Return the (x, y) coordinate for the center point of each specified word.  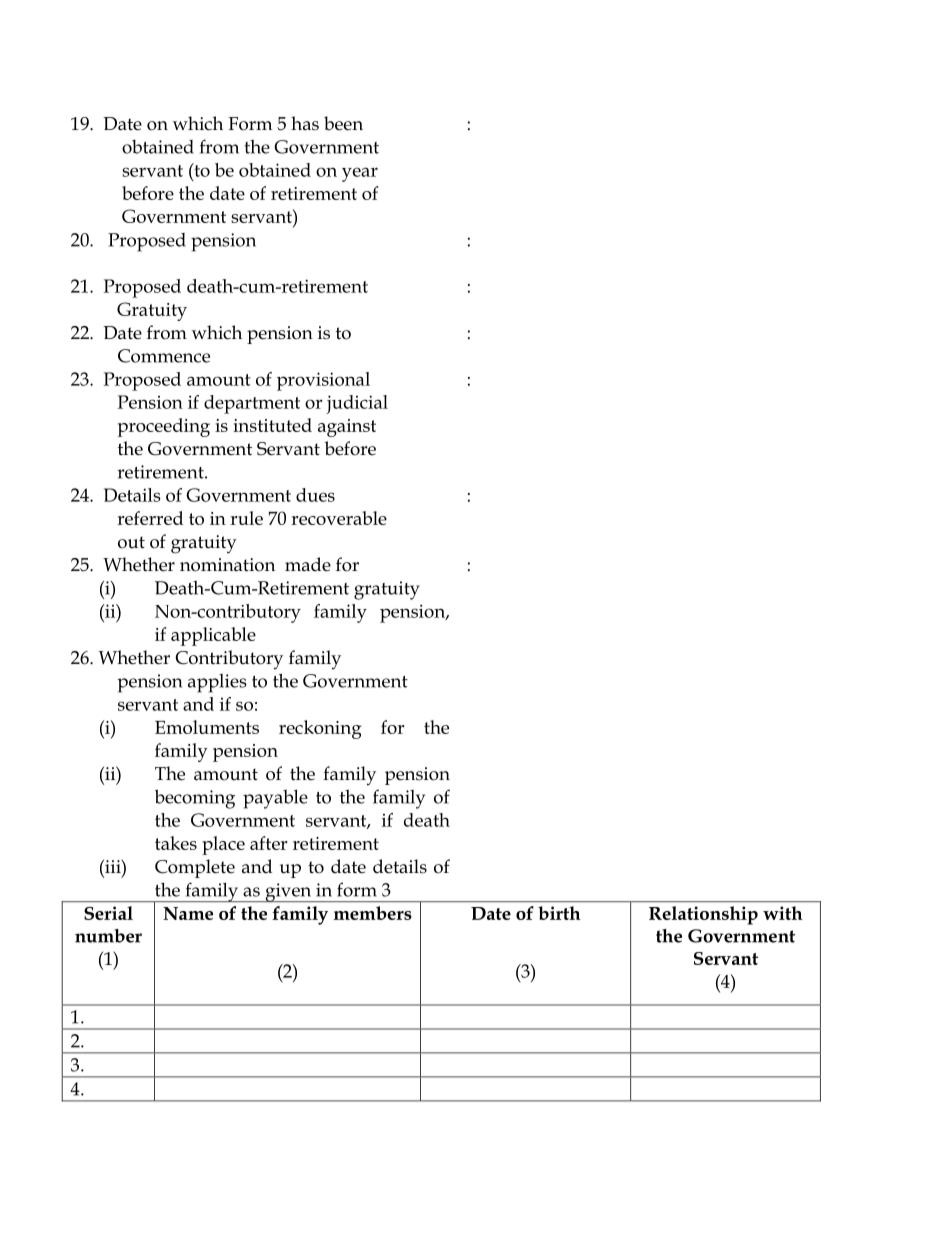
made (308, 564)
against (347, 428)
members (373, 913)
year (360, 174)
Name (188, 913)
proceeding (164, 427)
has (305, 123)
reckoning (320, 729)
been (343, 123)
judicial (357, 404)
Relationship (703, 915)
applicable (213, 636)
